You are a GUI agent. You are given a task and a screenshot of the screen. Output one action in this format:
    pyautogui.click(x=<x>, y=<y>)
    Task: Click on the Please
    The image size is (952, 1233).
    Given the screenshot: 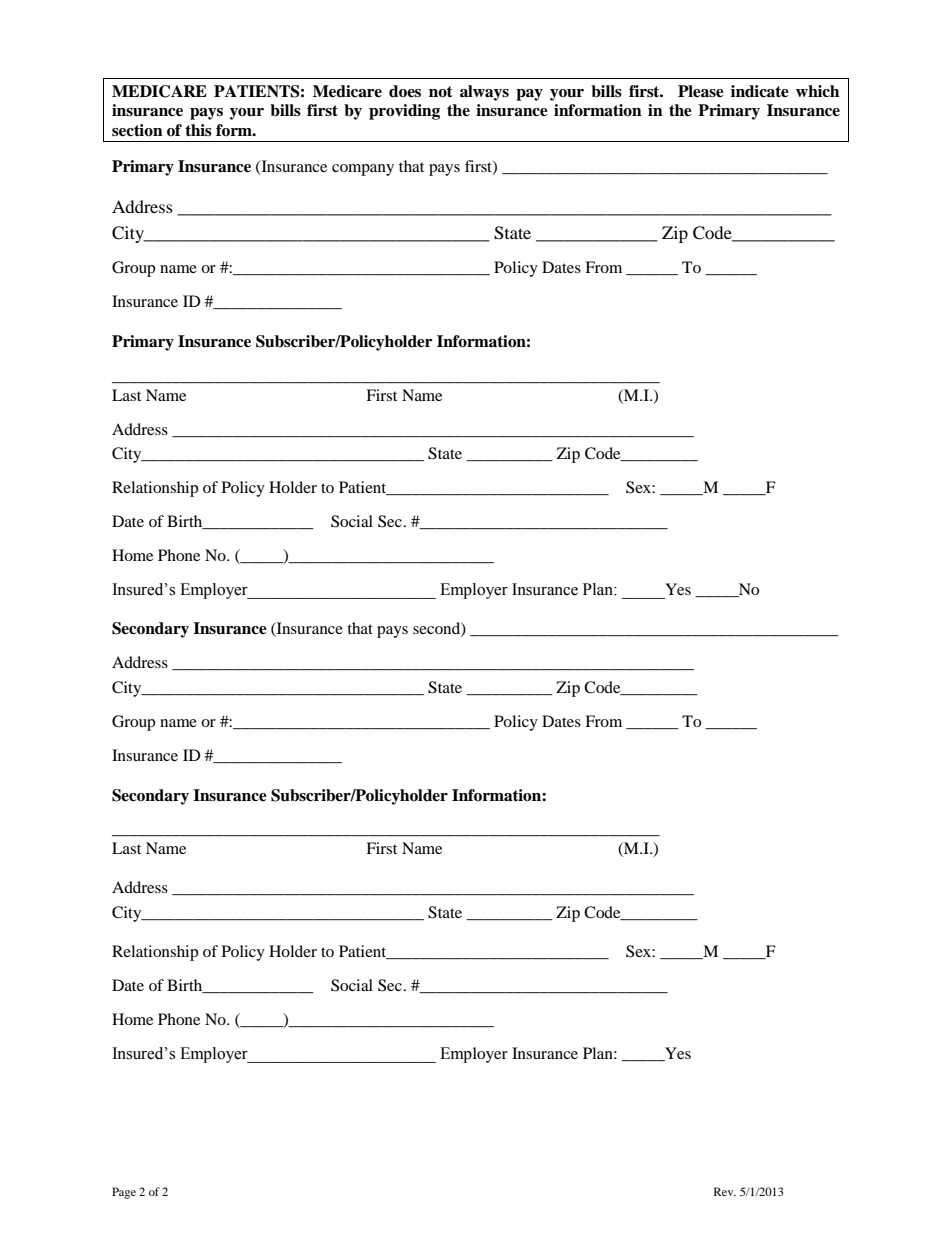 What is the action you would take?
    pyautogui.click(x=701, y=91)
